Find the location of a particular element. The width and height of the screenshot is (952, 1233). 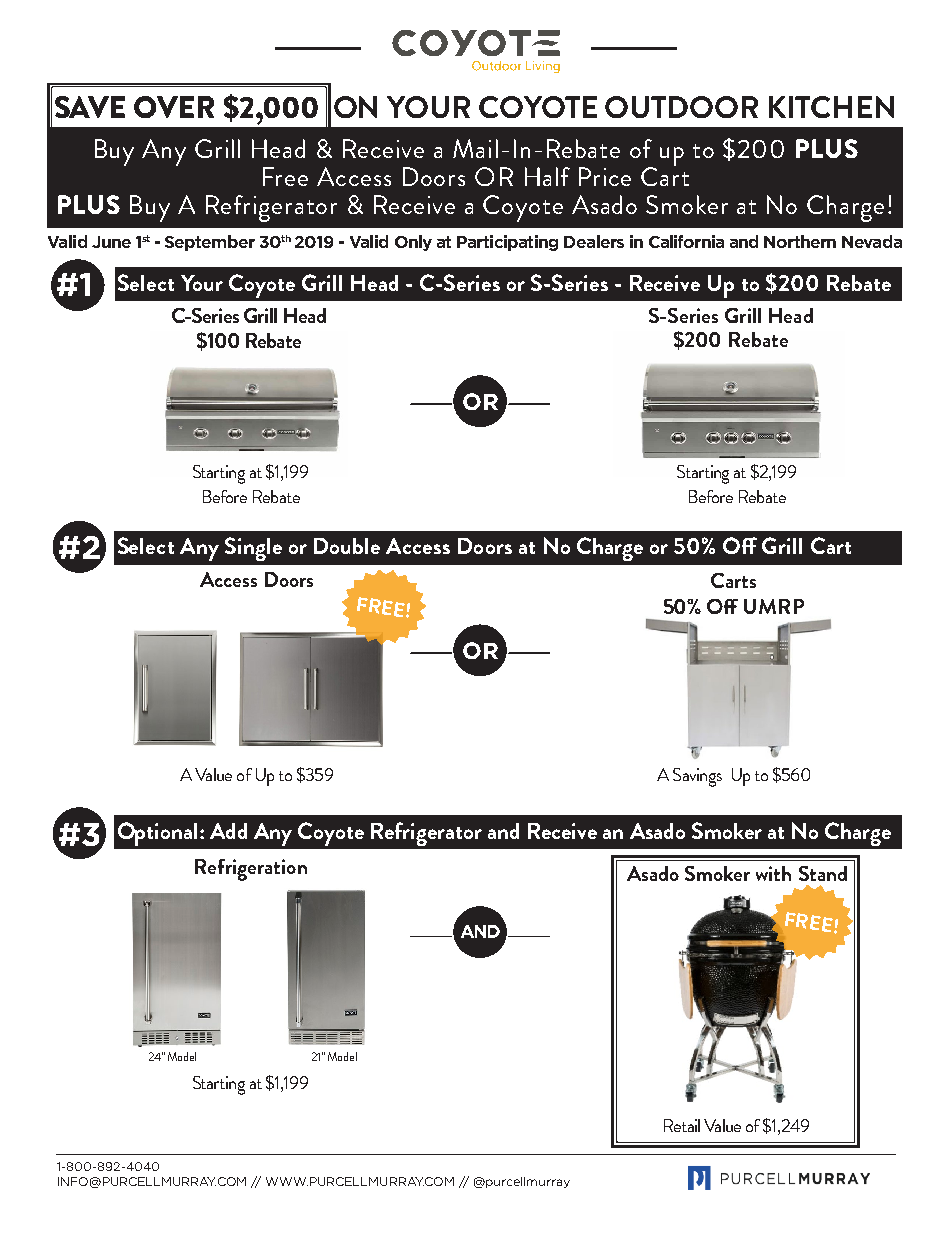

Double is located at coordinates (347, 546).
